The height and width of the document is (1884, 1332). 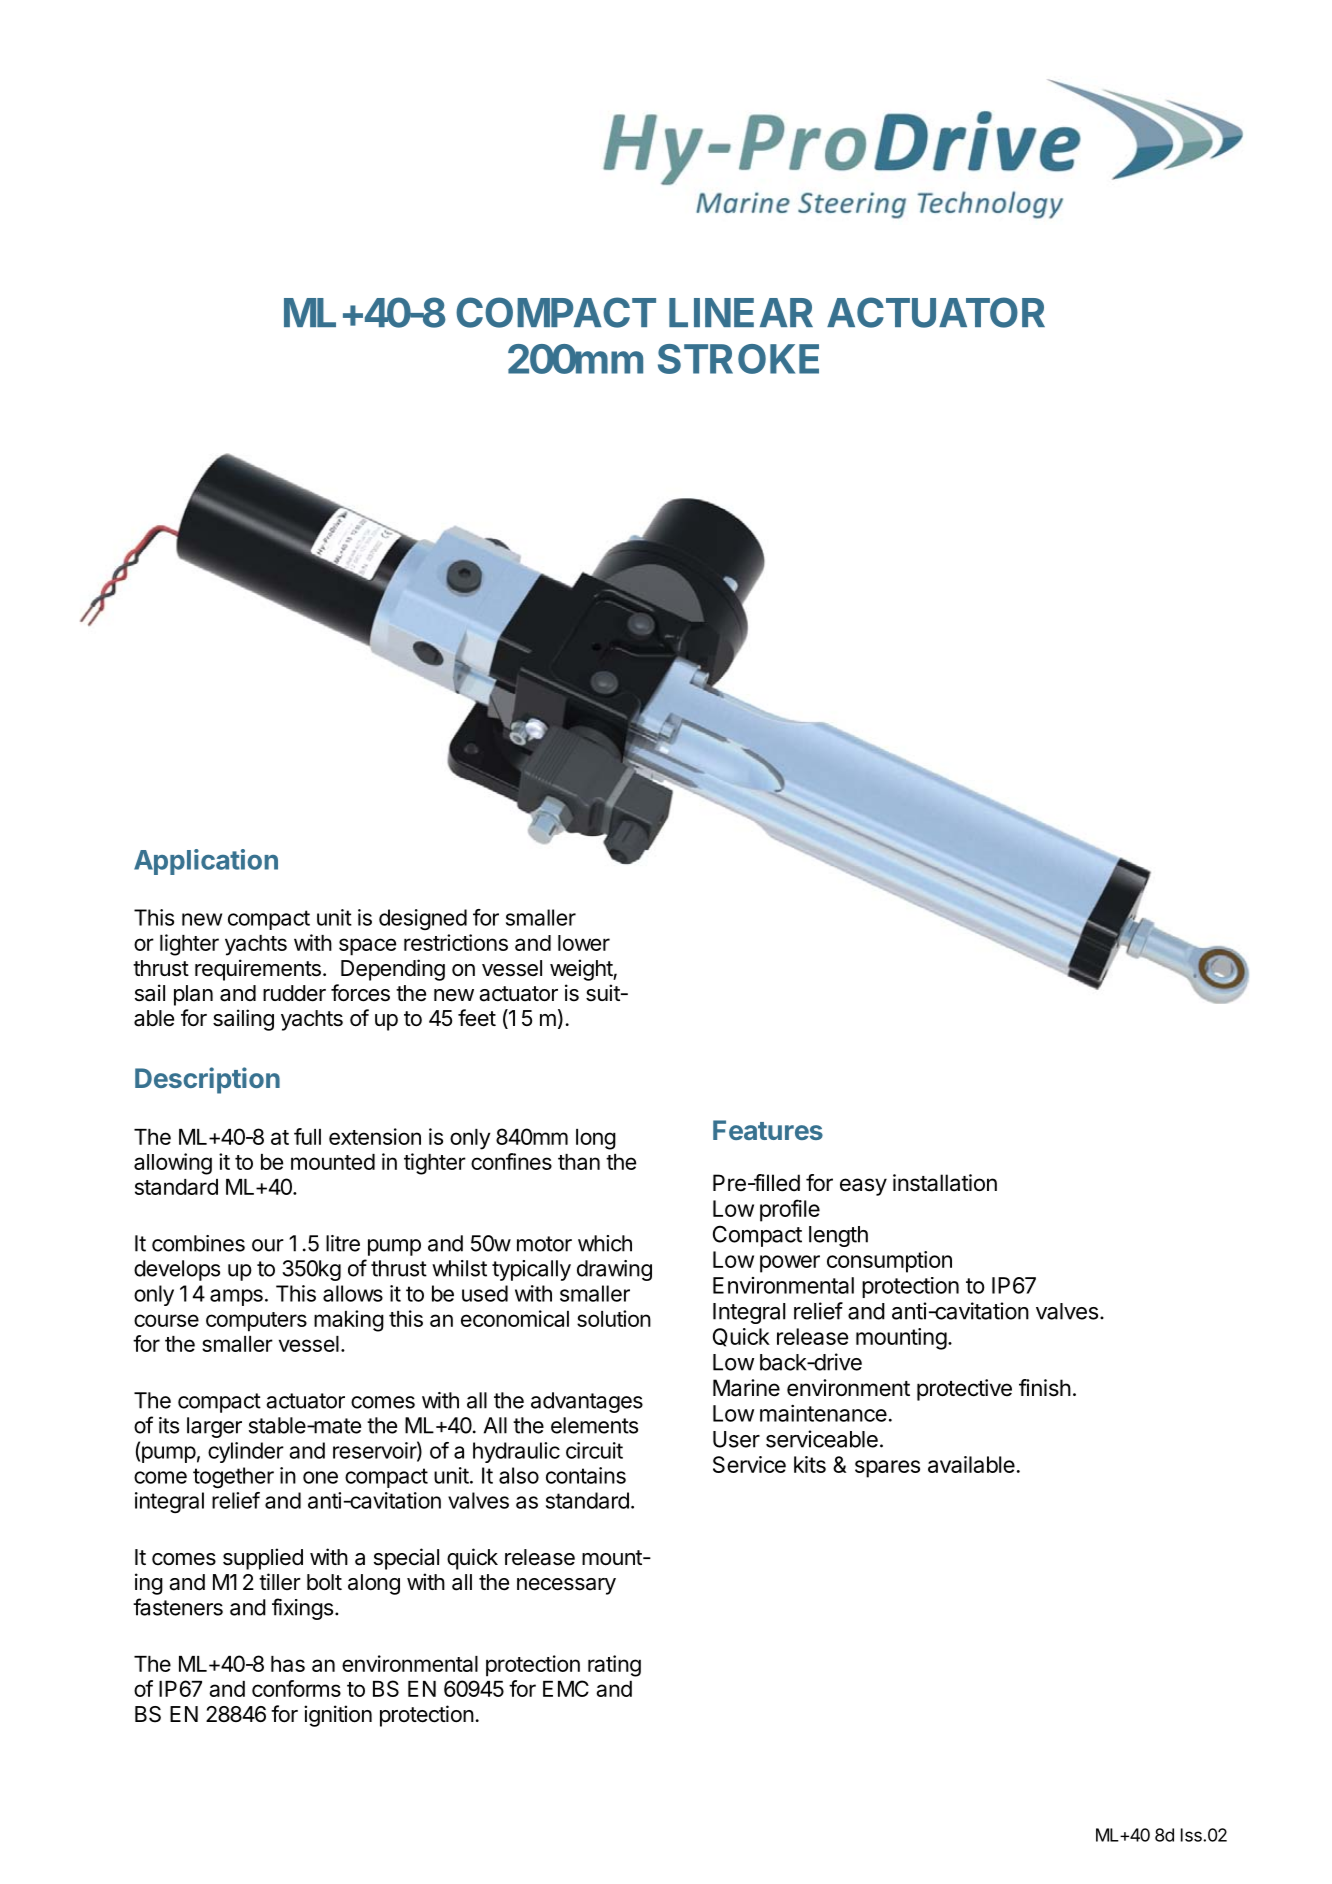 What do you see at coordinates (738, 359) in the document?
I see `STROKE` at bounding box center [738, 359].
